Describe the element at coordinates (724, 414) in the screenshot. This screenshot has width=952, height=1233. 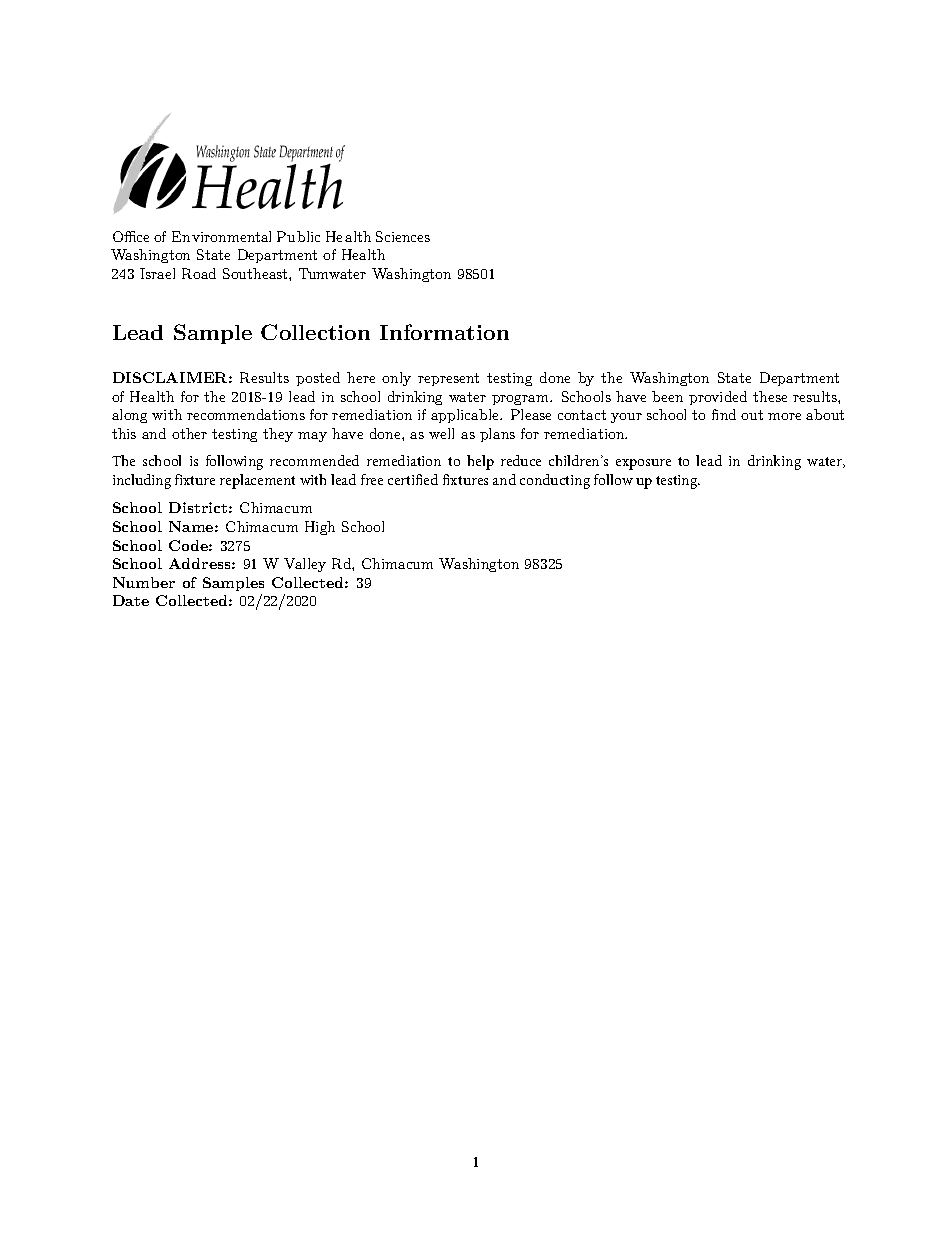
I see `find` at that location.
